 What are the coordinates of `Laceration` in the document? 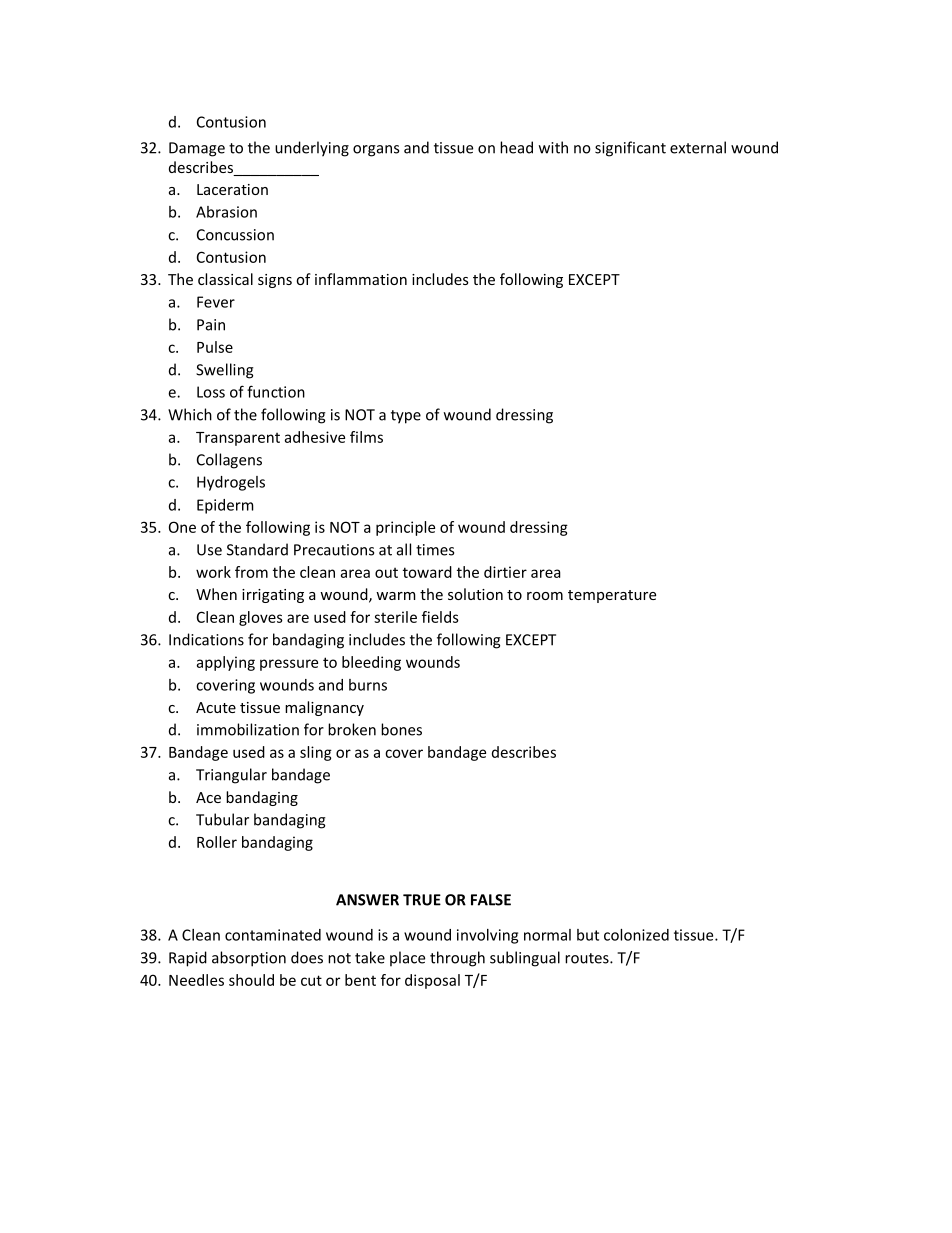 It's located at (232, 189).
